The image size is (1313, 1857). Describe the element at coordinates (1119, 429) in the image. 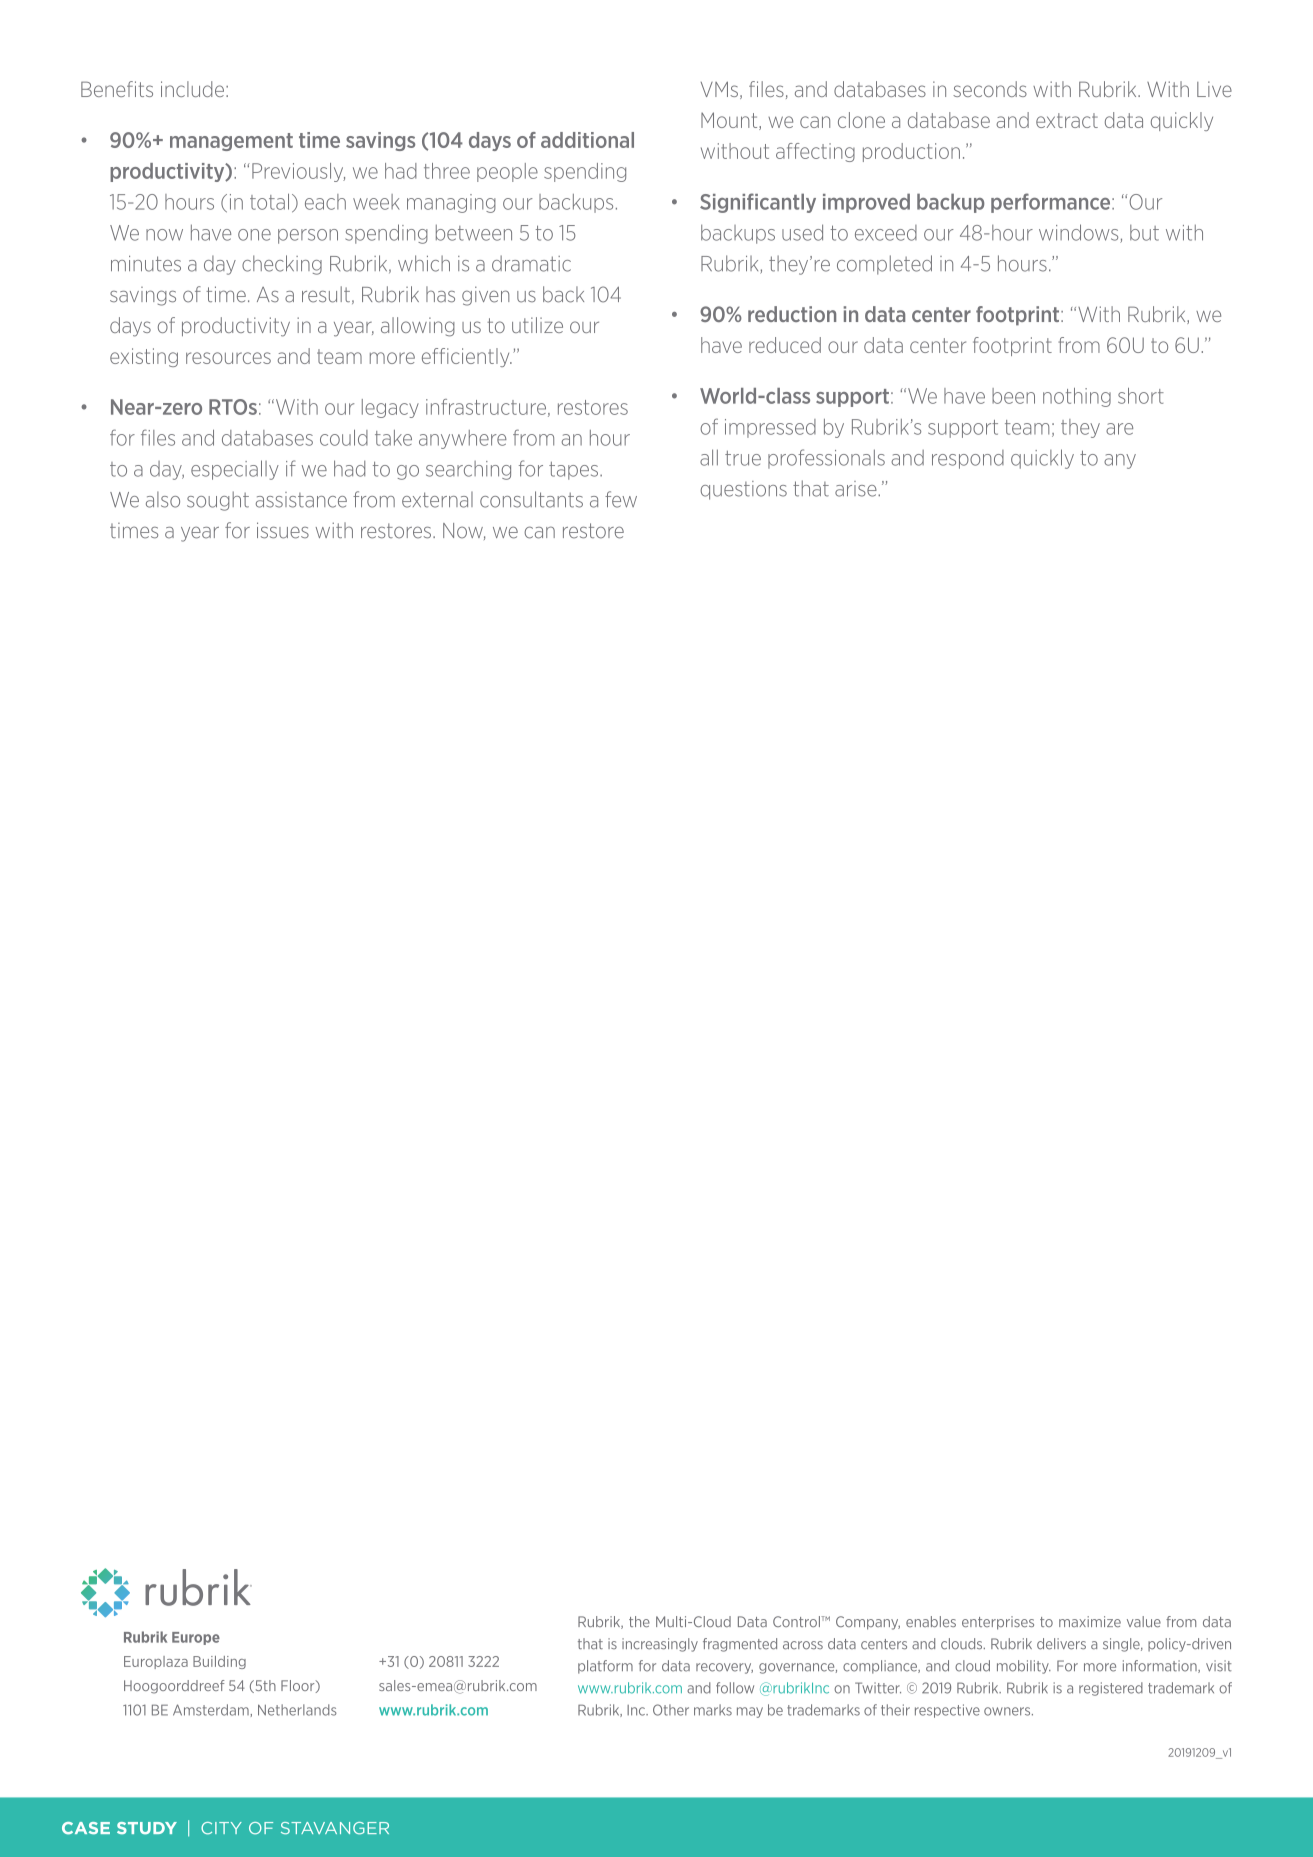

I see `are` at that location.
